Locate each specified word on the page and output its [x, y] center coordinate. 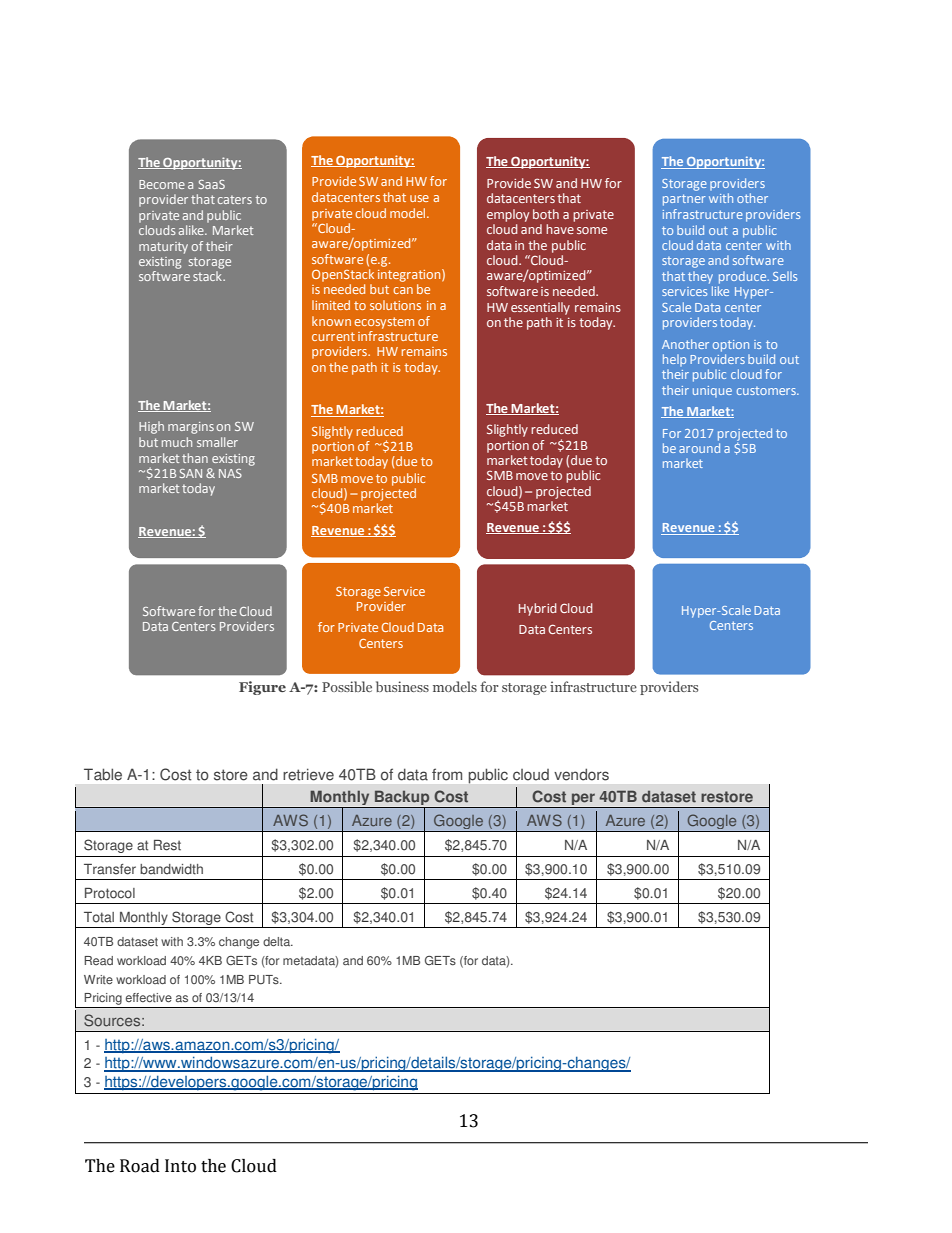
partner [684, 200]
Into [180, 1166]
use [419, 198]
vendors [581, 774]
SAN [191, 473]
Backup [402, 799]
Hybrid [538, 609]
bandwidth [171, 869]
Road [140, 1166]
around [699, 448]
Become [162, 184]
